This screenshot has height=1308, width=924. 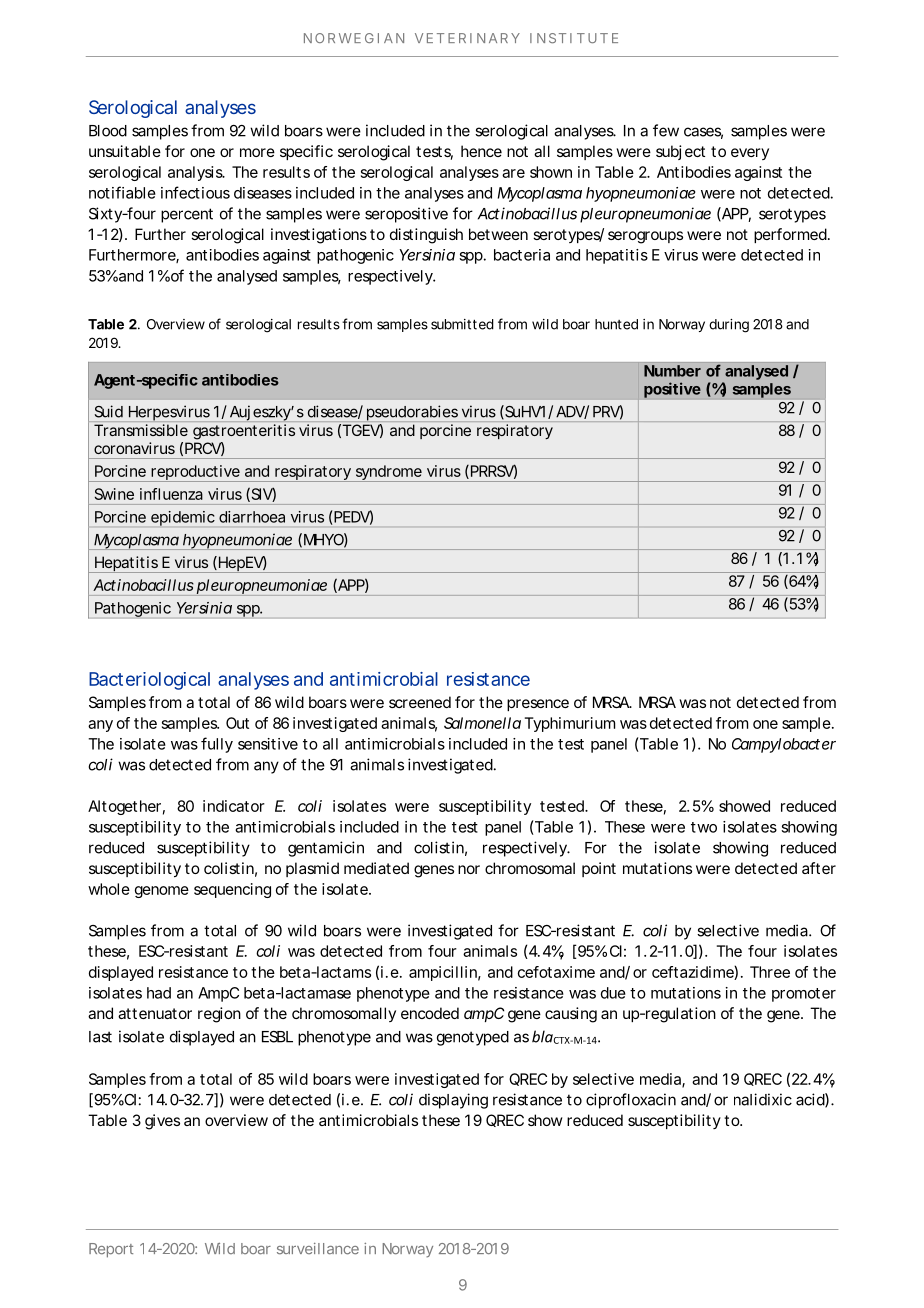 What do you see at coordinates (111, 1250) in the screenshot?
I see `Report` at bounding box center [111, 1250].
